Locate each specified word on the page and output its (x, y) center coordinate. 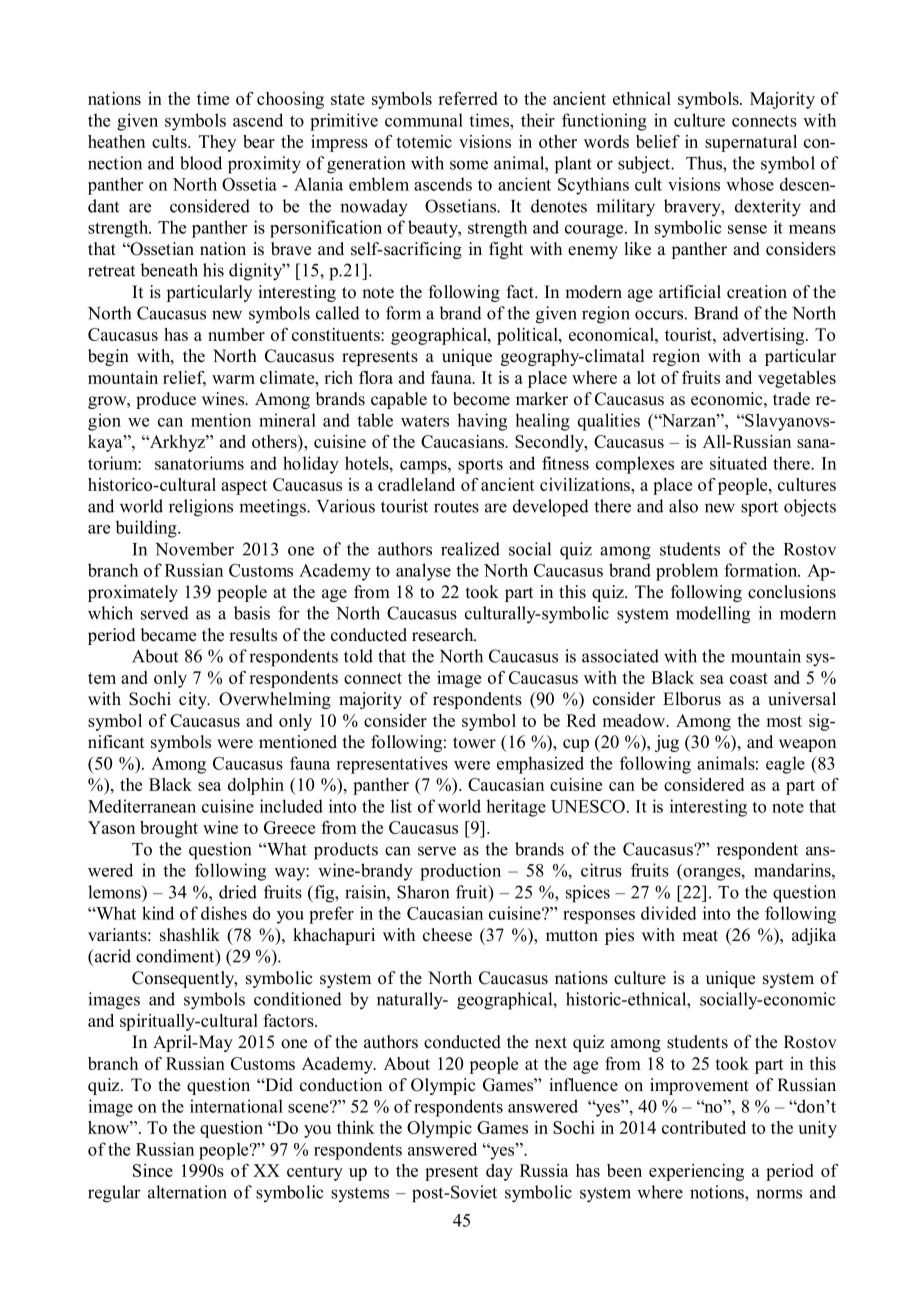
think (356, 1127)
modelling (713, 615)
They (217, 143)
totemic (424, 141)
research (444, 635)
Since (153, 1170)
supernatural (751, 143)
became (168, 635)
